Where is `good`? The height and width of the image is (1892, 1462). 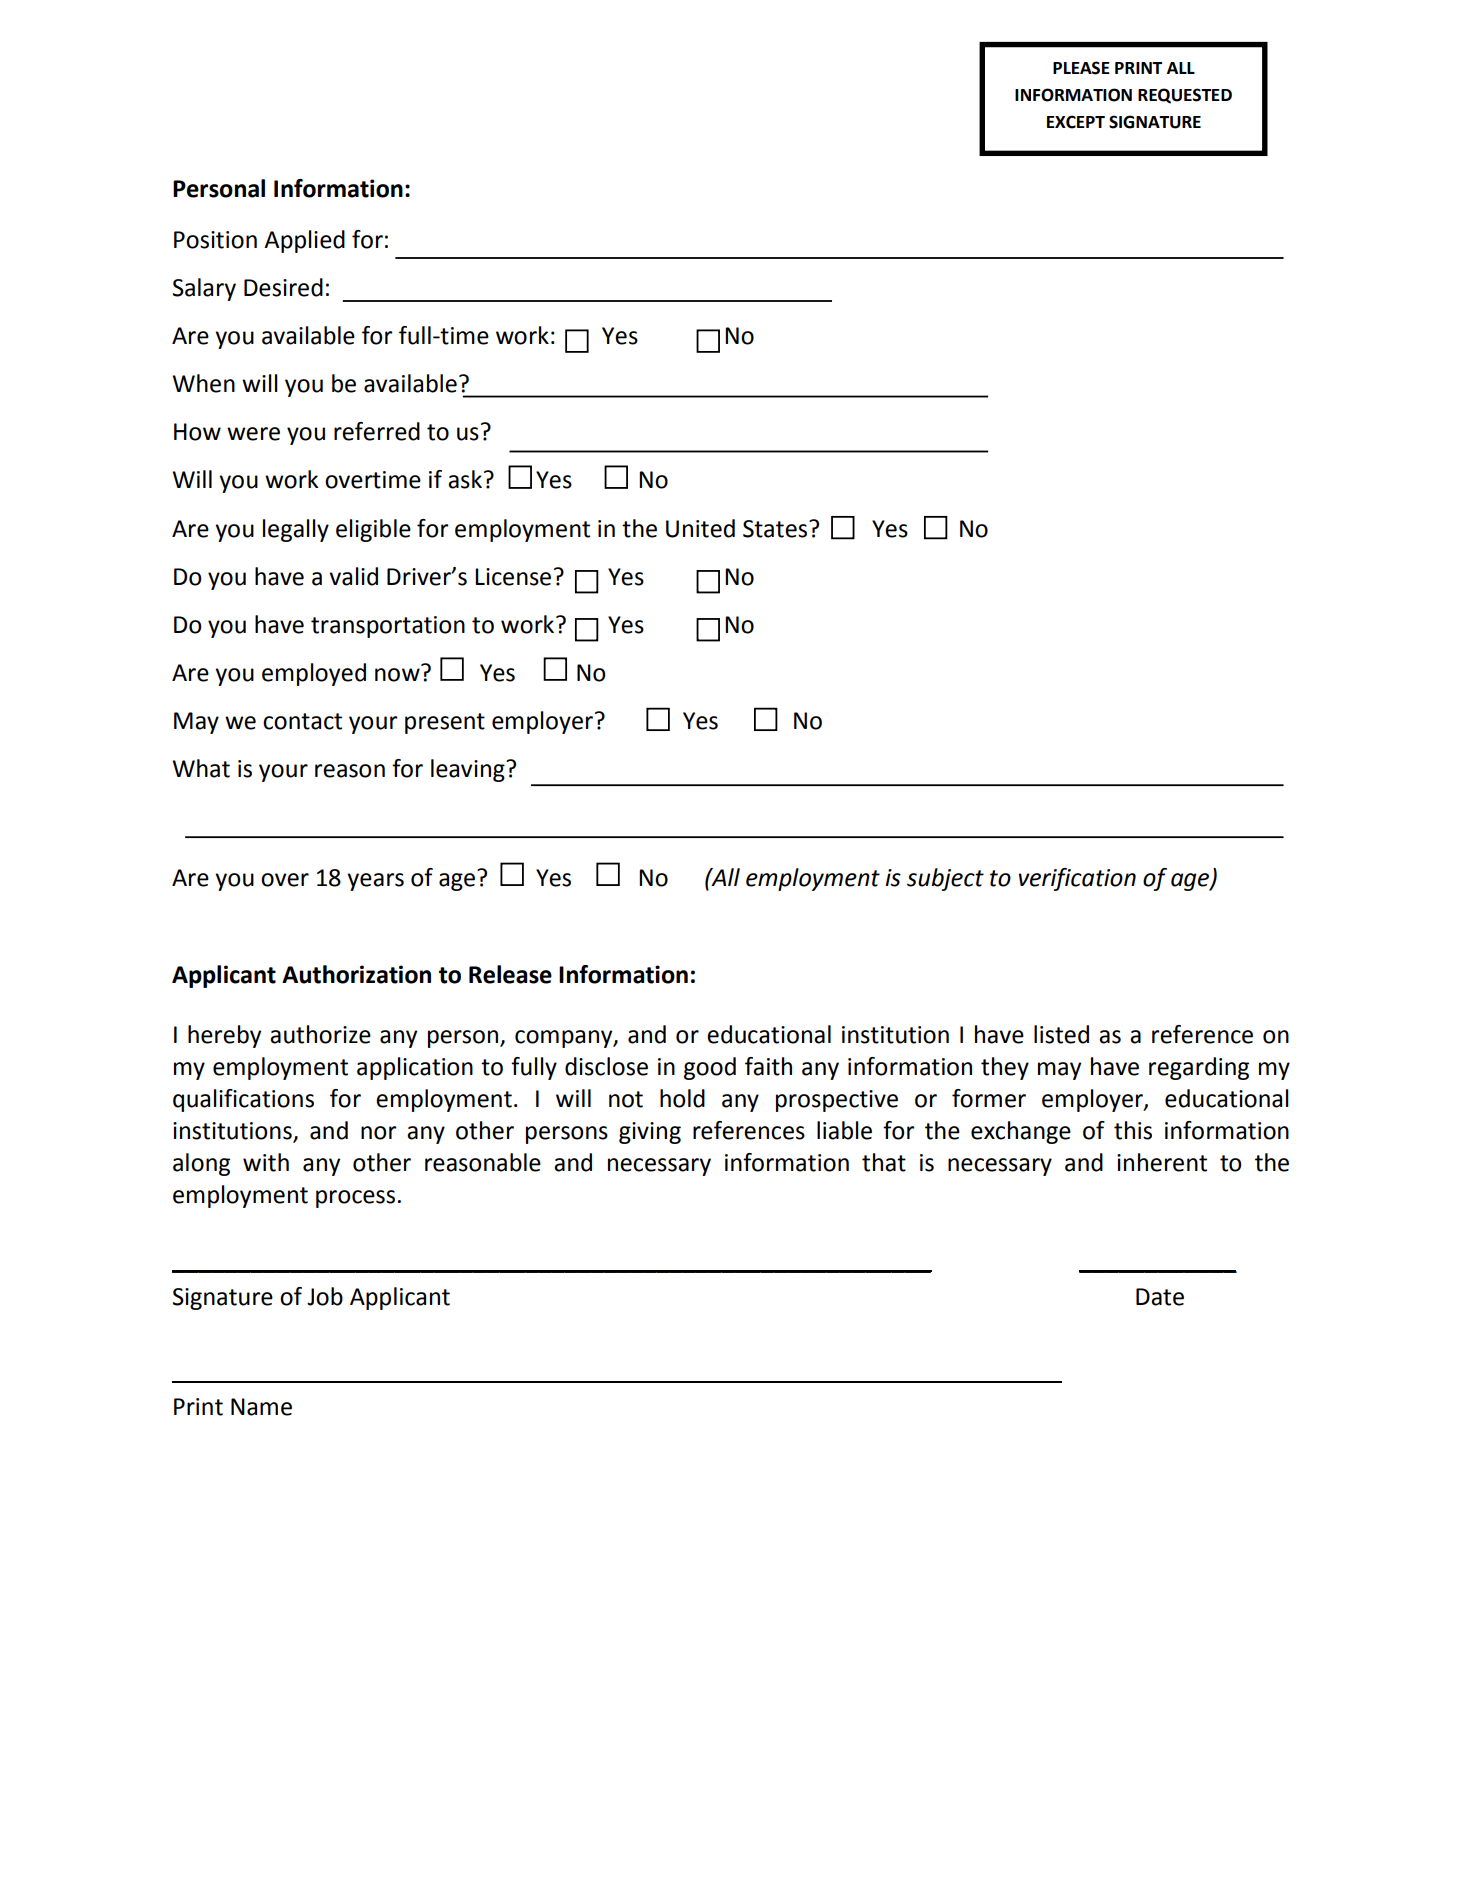
good is located at coordinates (710, 1068).
